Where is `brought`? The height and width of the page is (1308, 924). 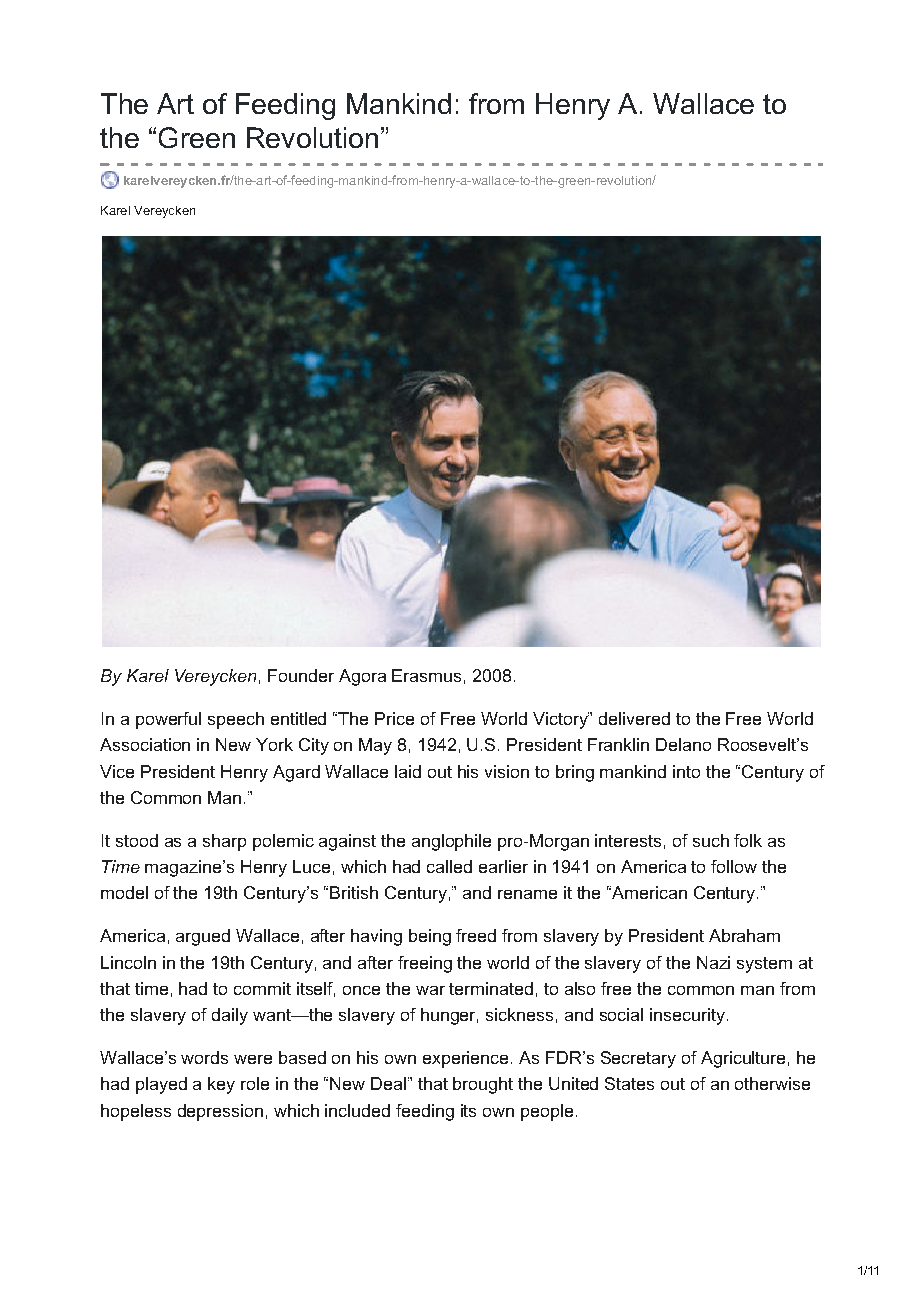
brought is located at coordinates (483, 1085).
